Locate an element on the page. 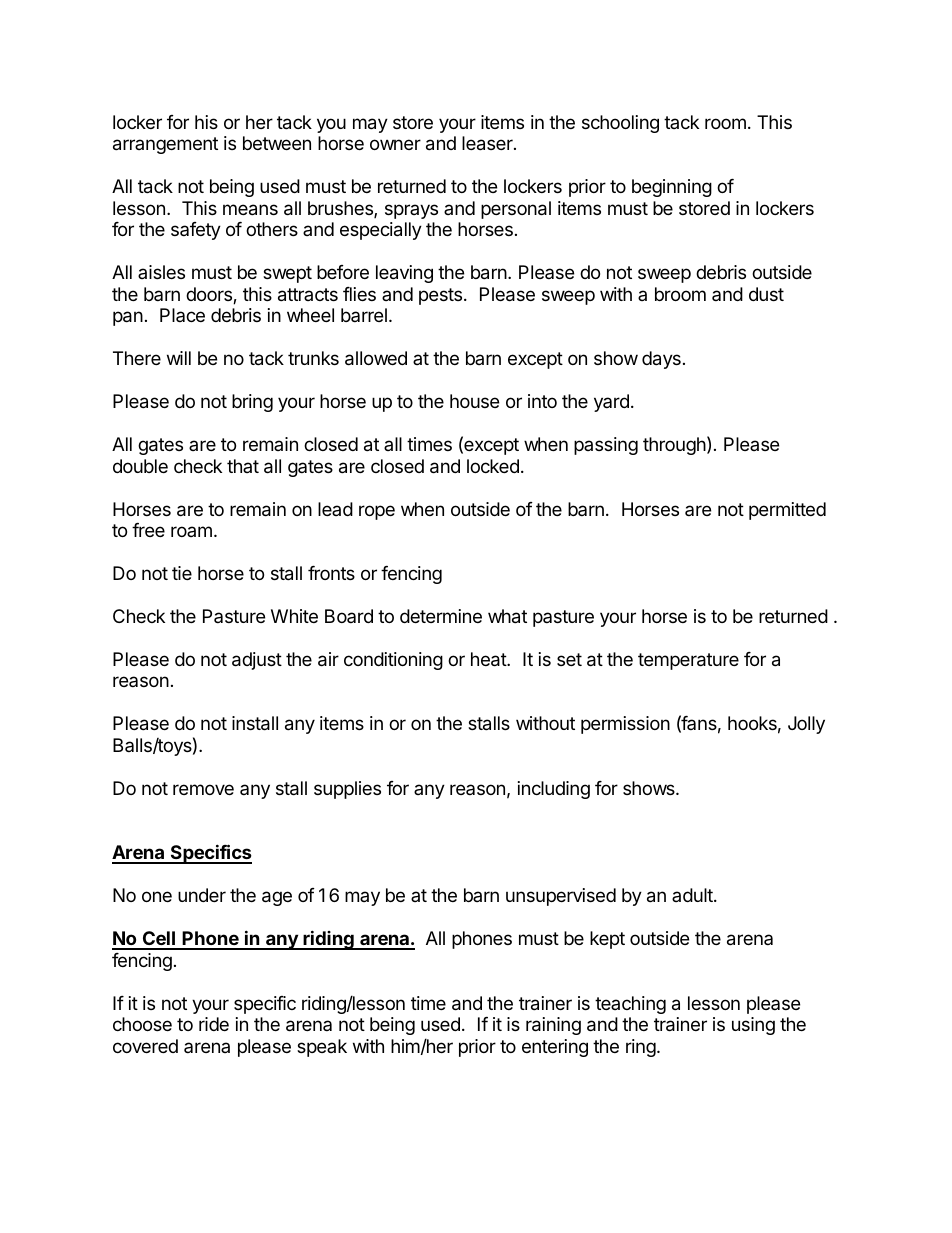 Image resolution: width=952 pixels, height=1233 pixels. adult is located at coordinates (693, 895).
